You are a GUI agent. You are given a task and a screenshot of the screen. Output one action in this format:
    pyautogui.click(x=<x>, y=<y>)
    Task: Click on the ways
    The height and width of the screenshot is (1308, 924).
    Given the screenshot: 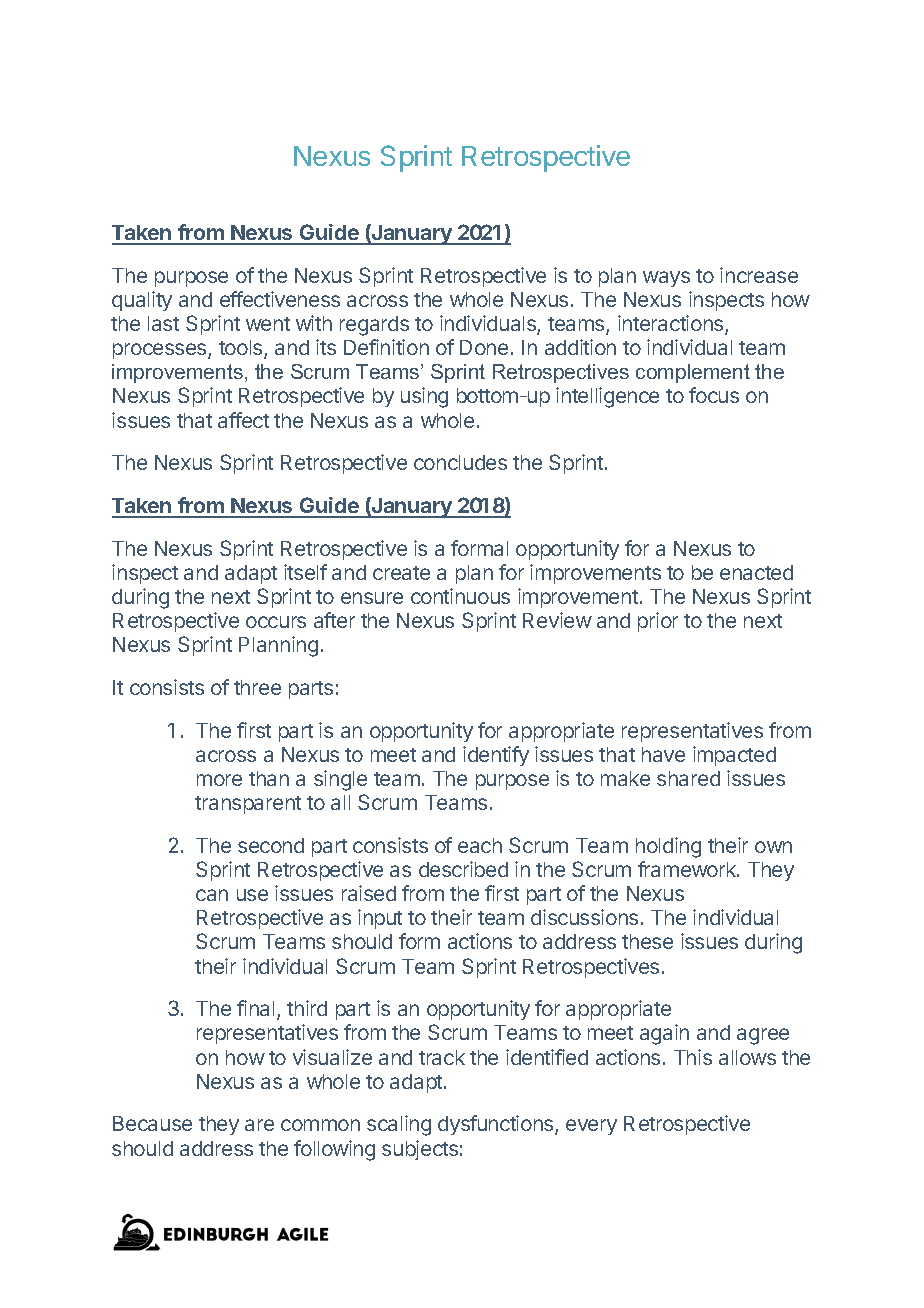 What is the action you would take?
    pyautogui.click(x=666, y=279)
